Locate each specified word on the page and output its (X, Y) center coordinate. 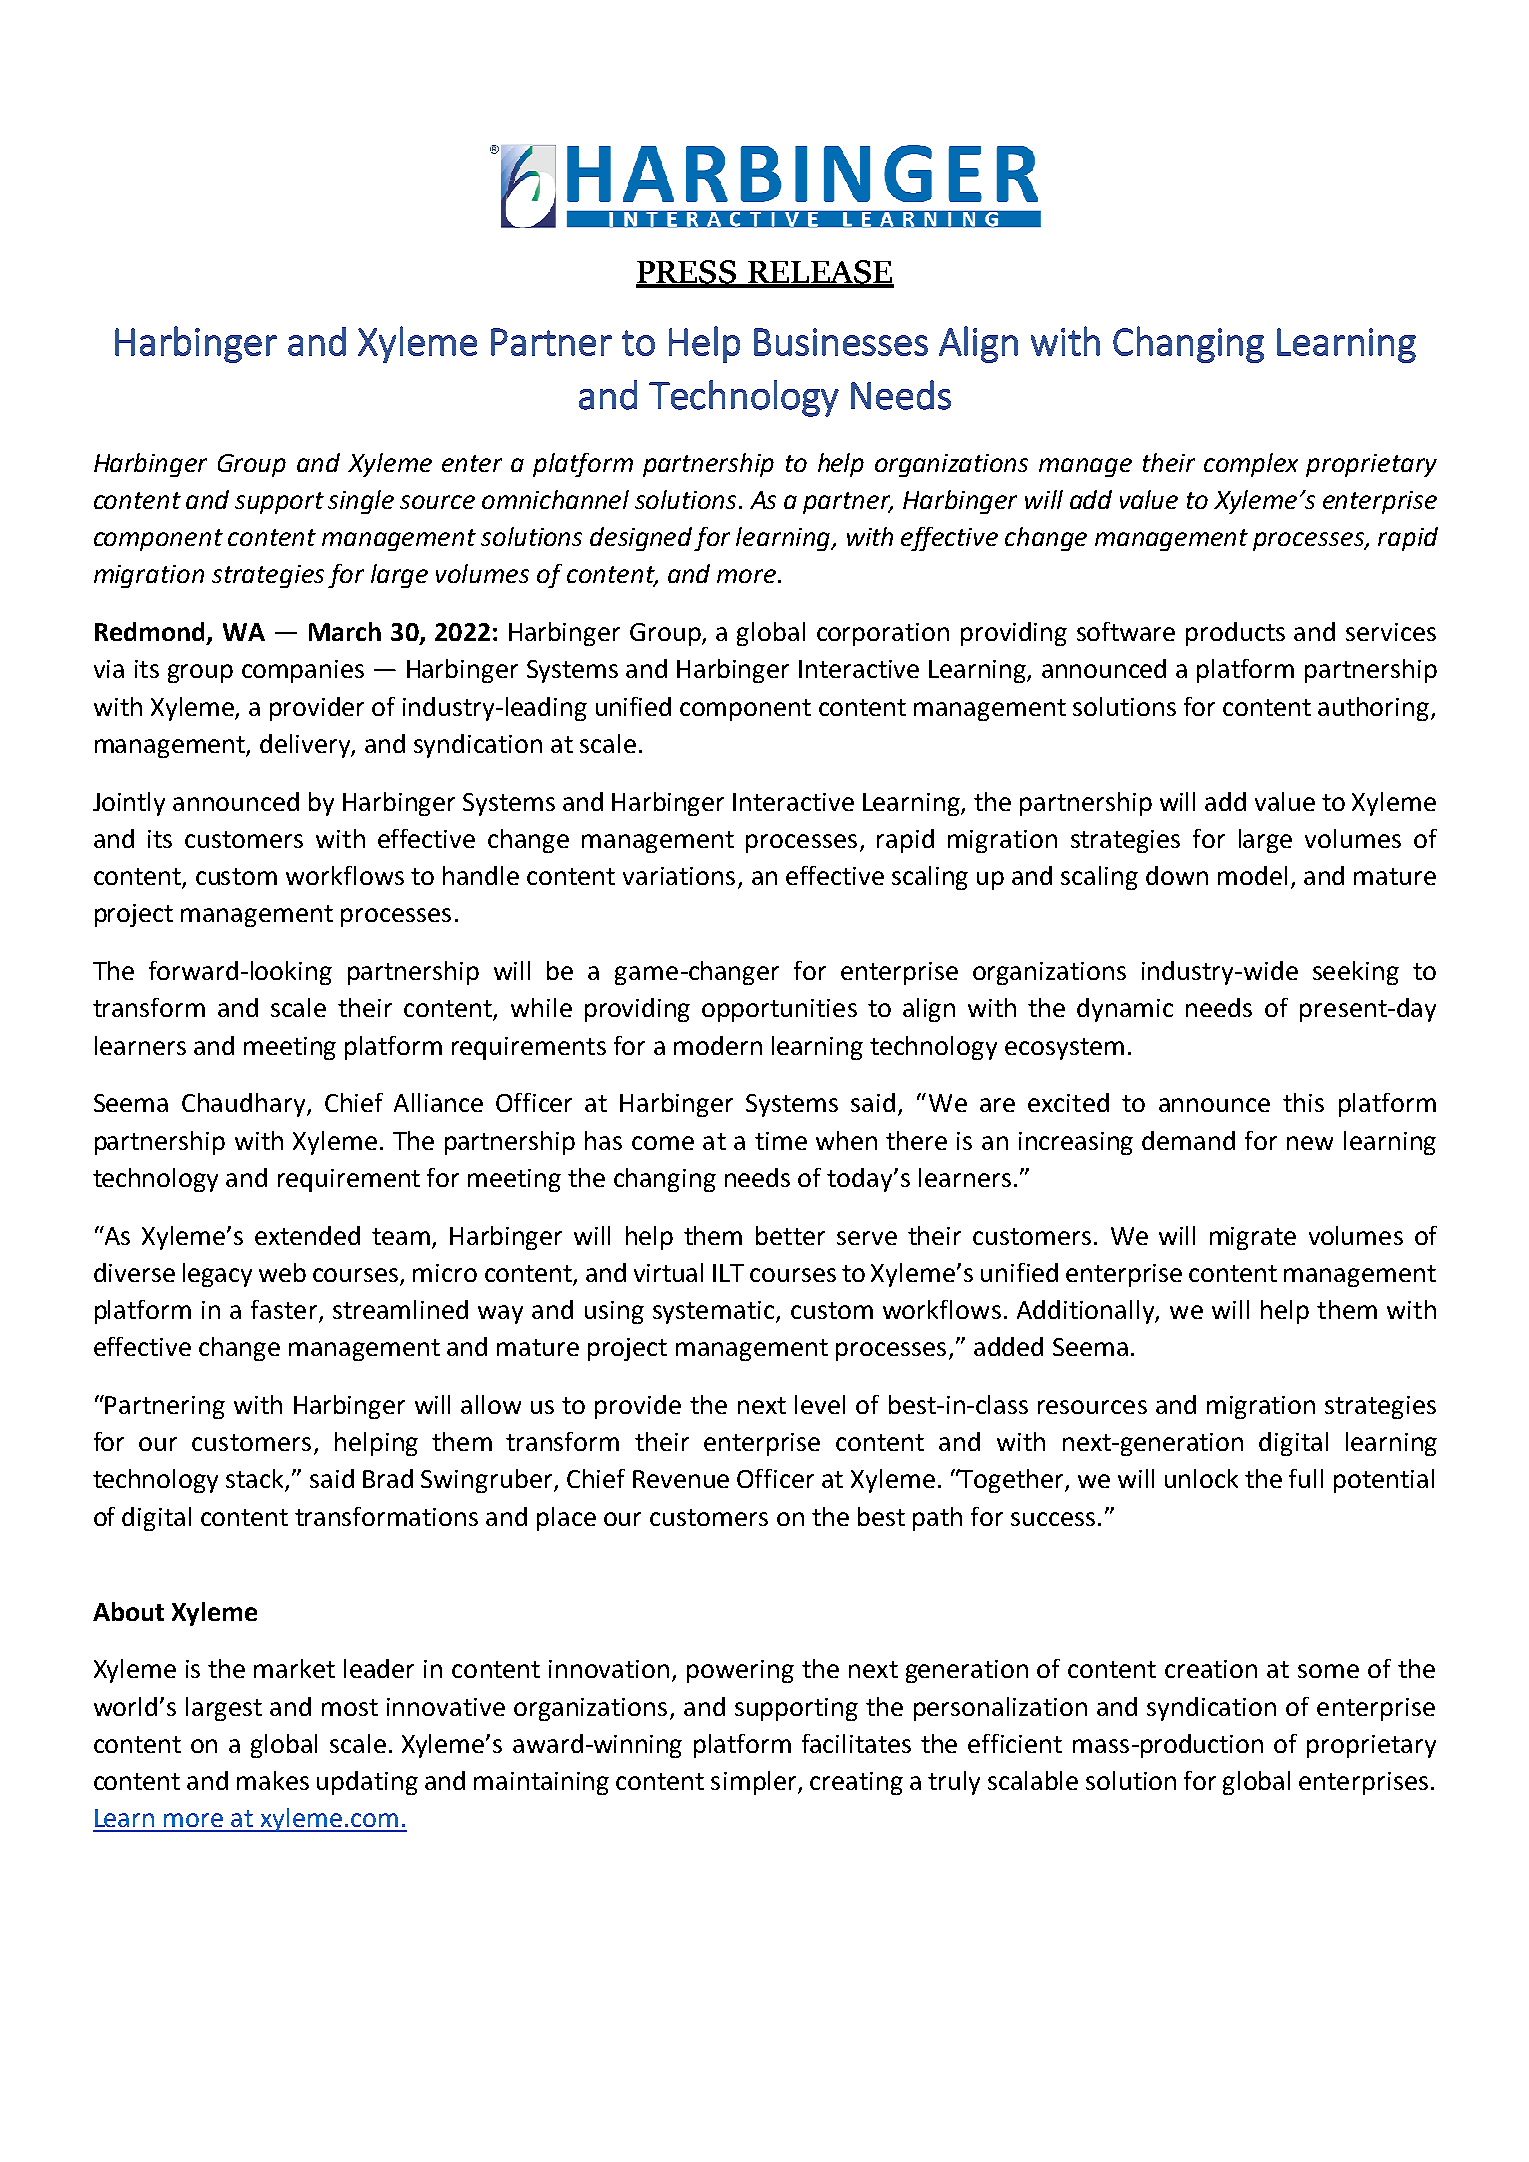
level (820, 1404)
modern (718, 1045)
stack (256, 1480)
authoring (1375, 709)
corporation (883, 634)
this (1303, 1102)
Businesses (841, 342)
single (361, 502)
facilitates (856, 1743)
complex (1251, 465)
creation (1211, 1669)
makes (273, 1780)
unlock (1201, 1478)
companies (303, 671)
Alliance (438, 1102)
